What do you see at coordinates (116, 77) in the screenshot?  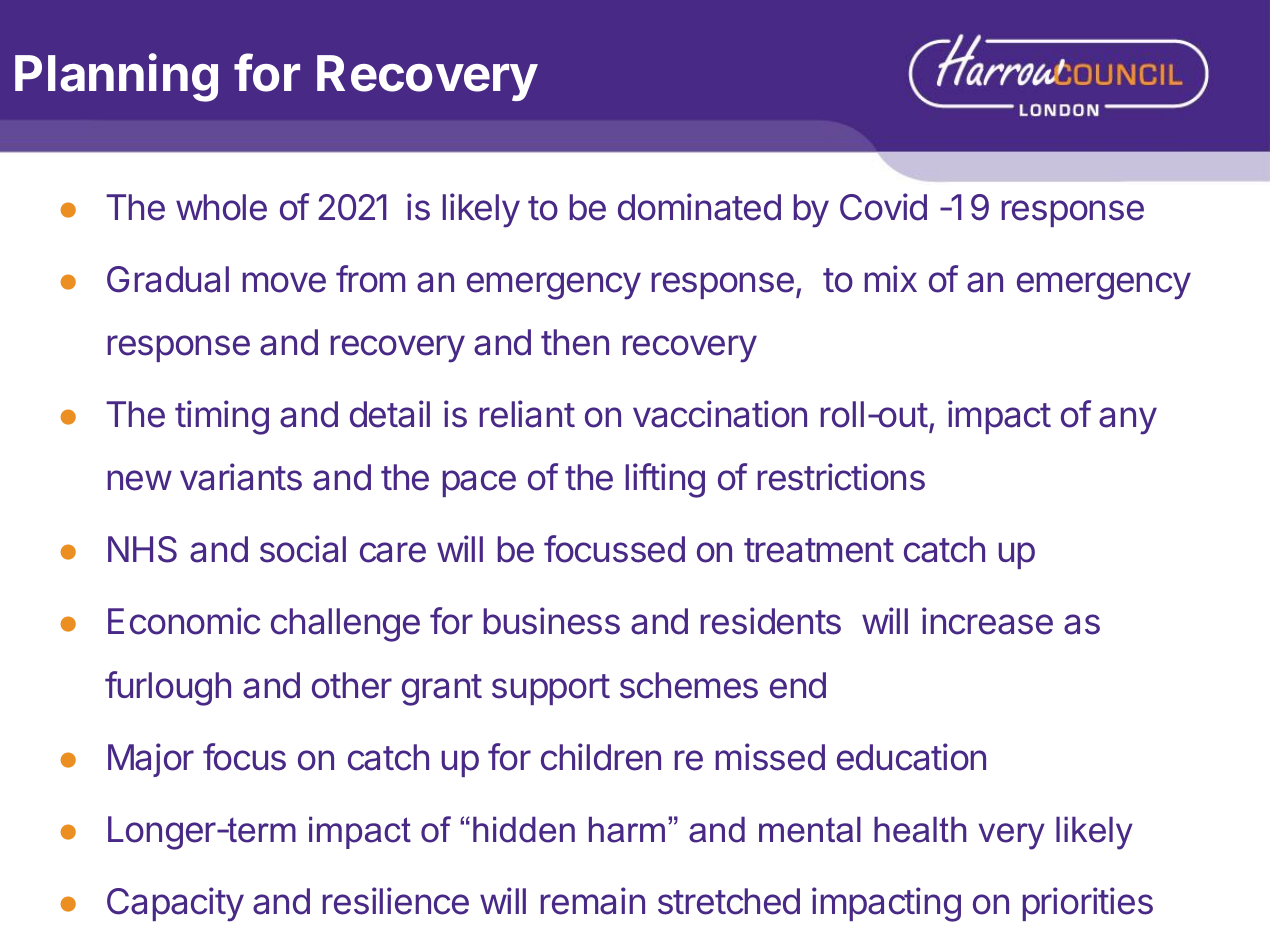 I see `Planning` at bounding box center [116, 77].
